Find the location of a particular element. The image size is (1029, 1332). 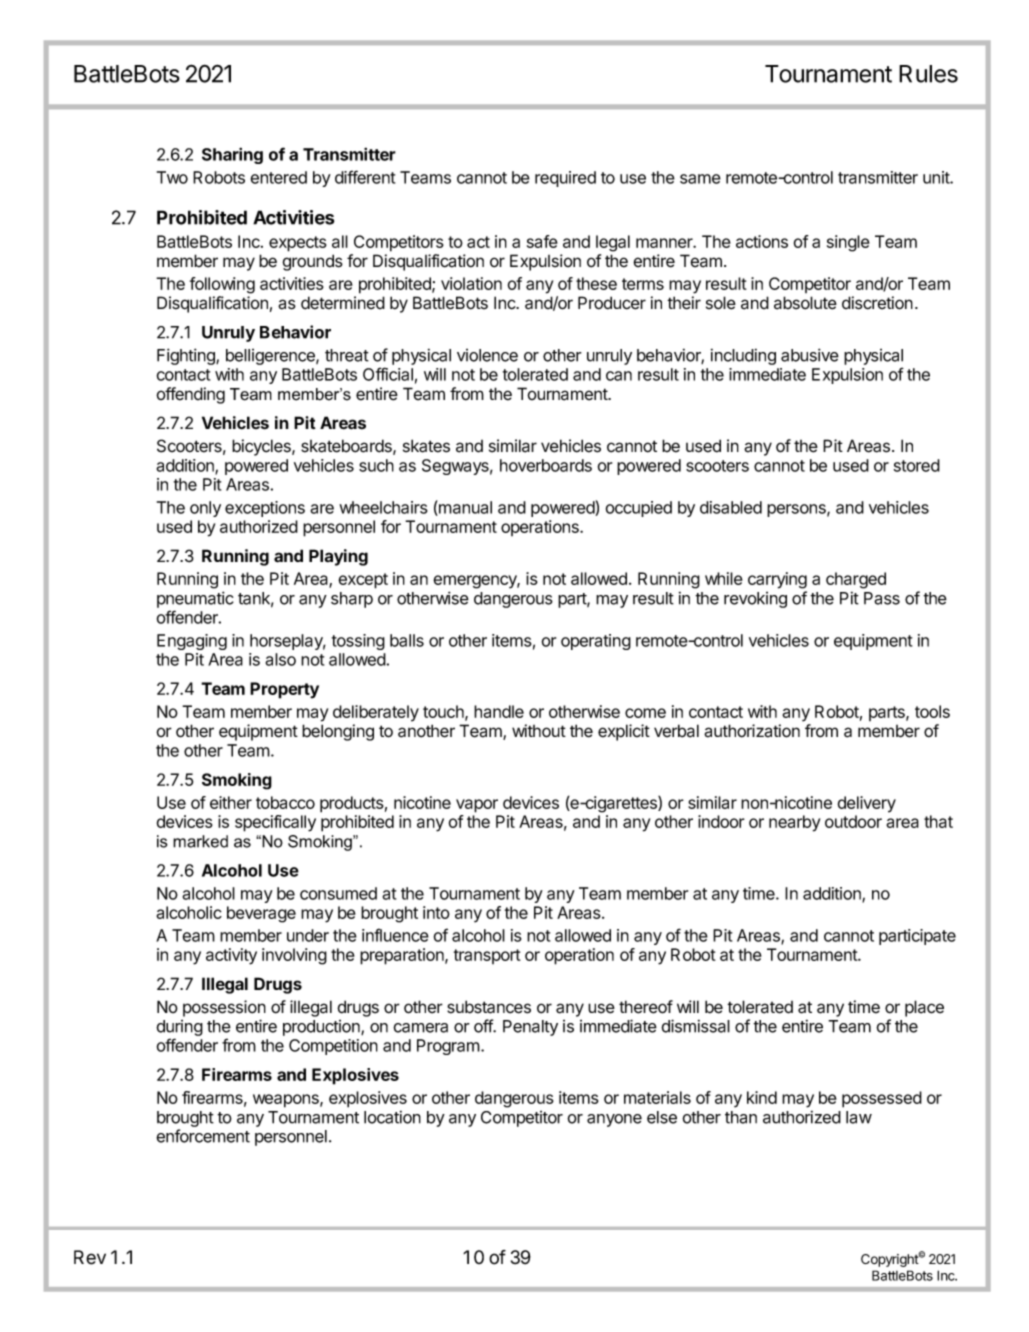

pneumatic is located at coordinates (195, 599).
